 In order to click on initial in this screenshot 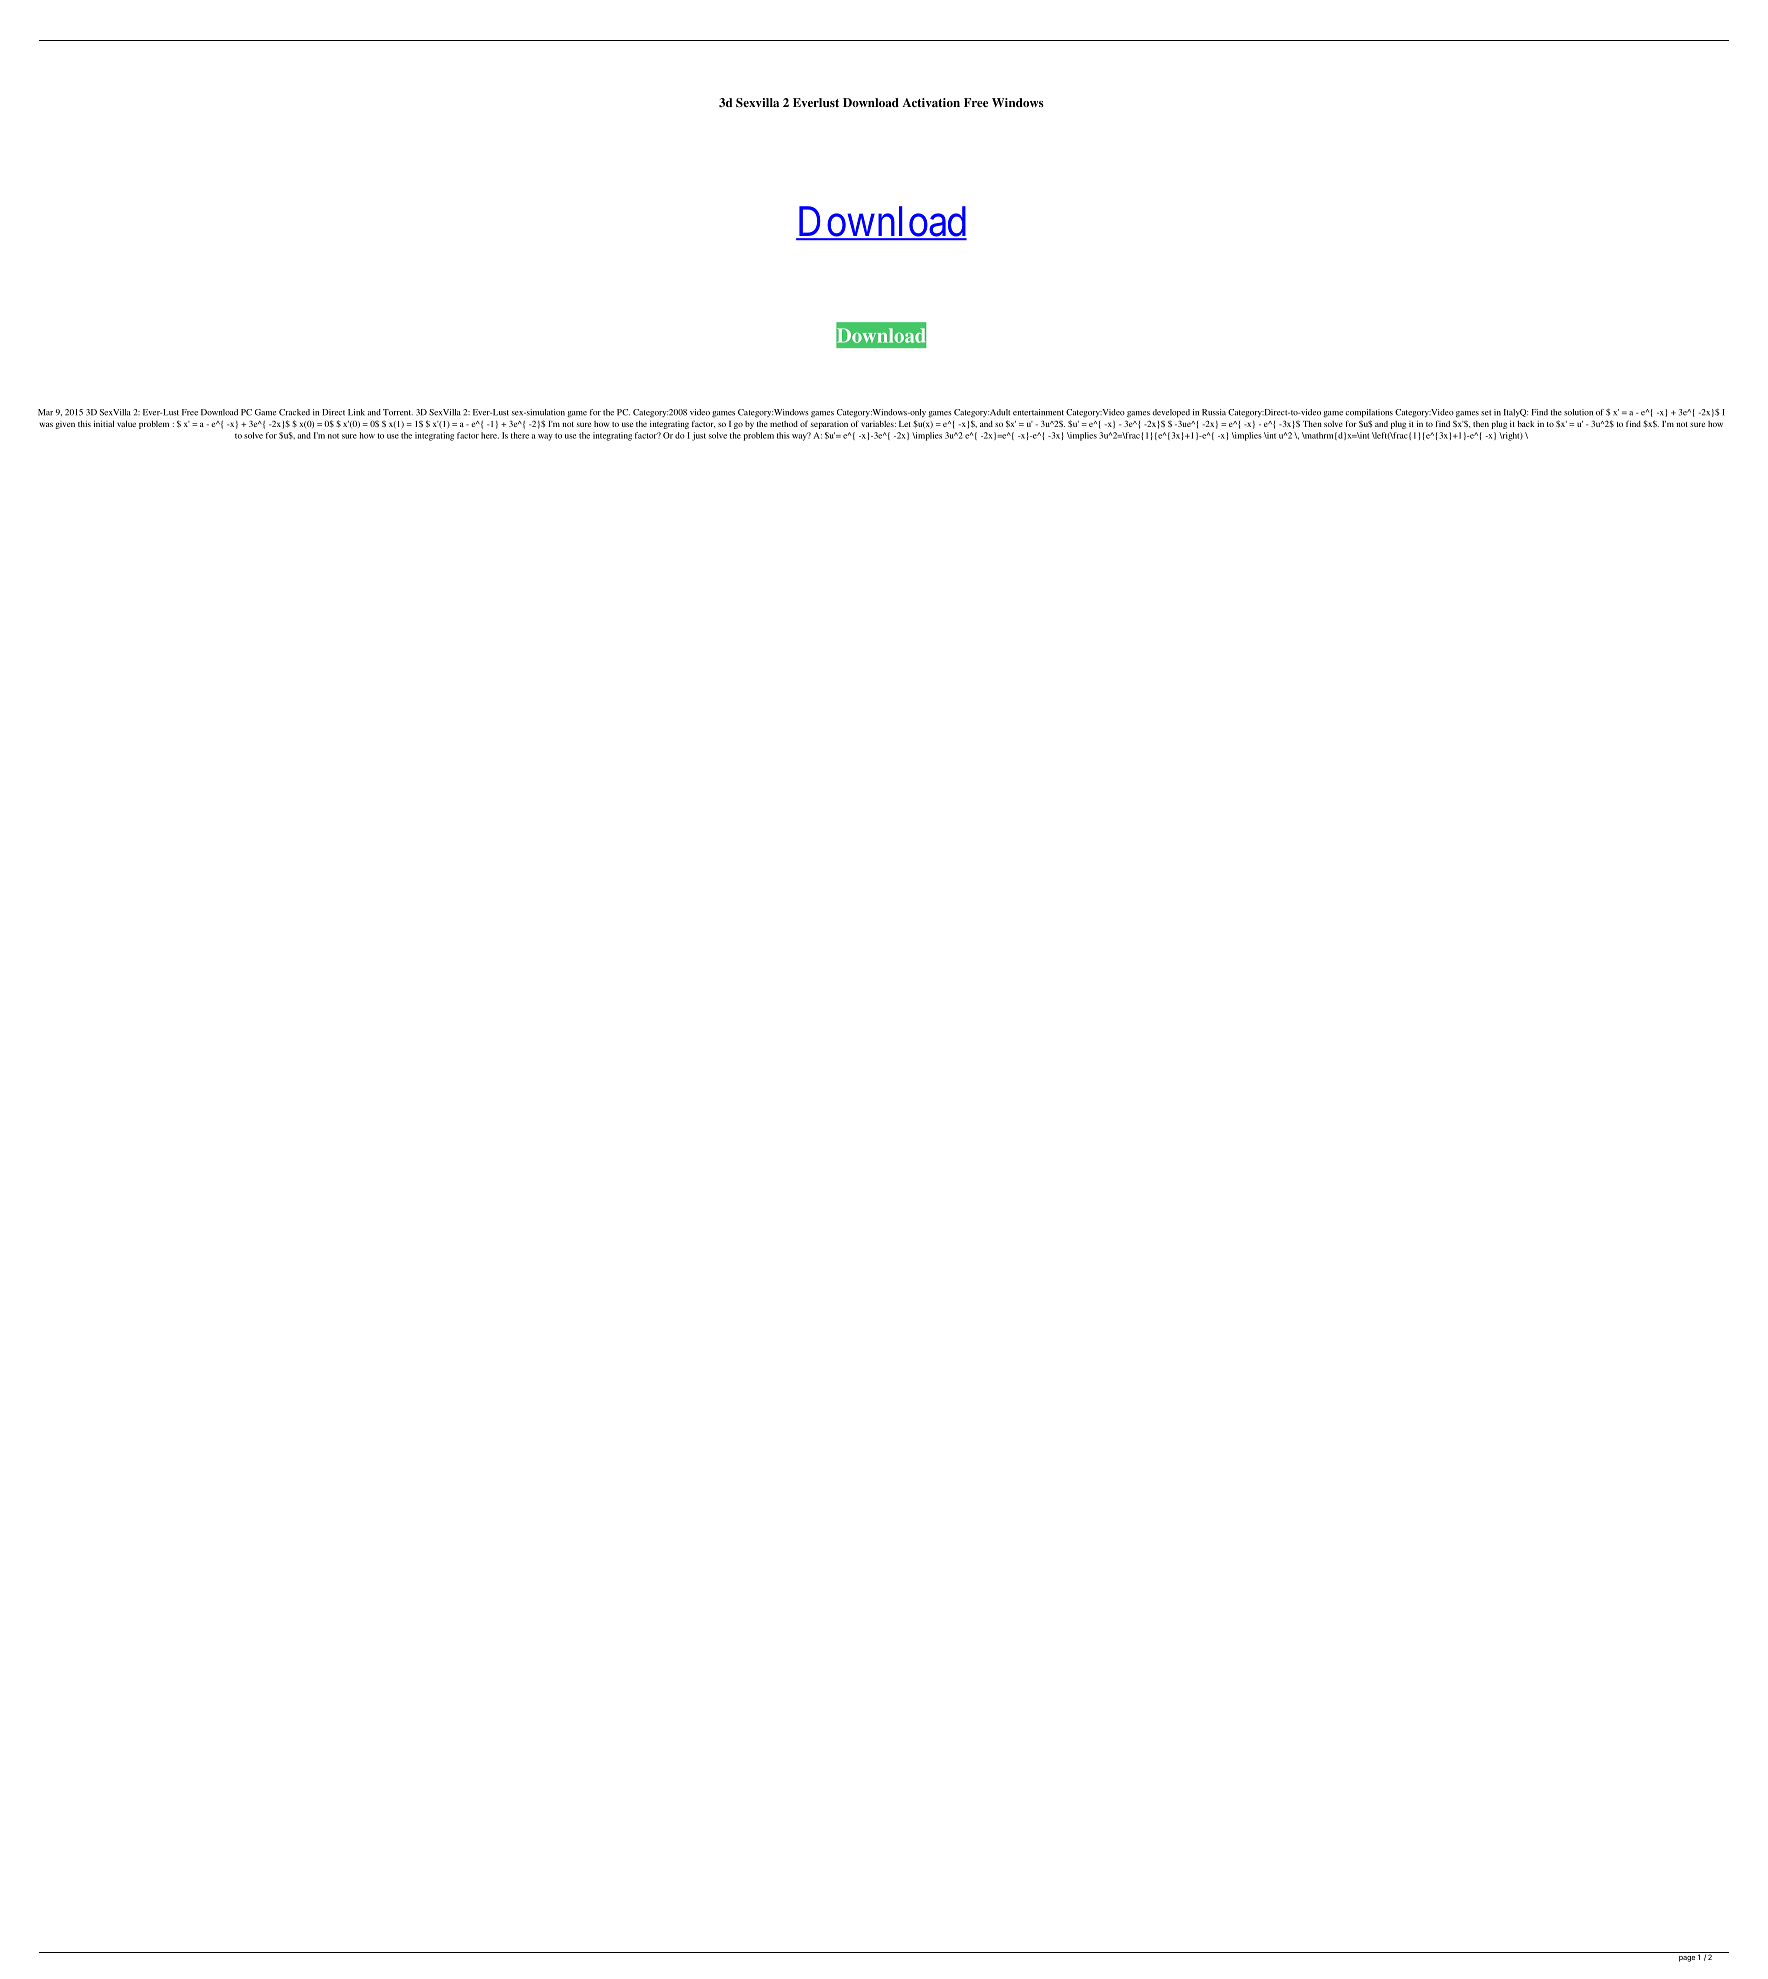, I will do `click(104, 423)`.
